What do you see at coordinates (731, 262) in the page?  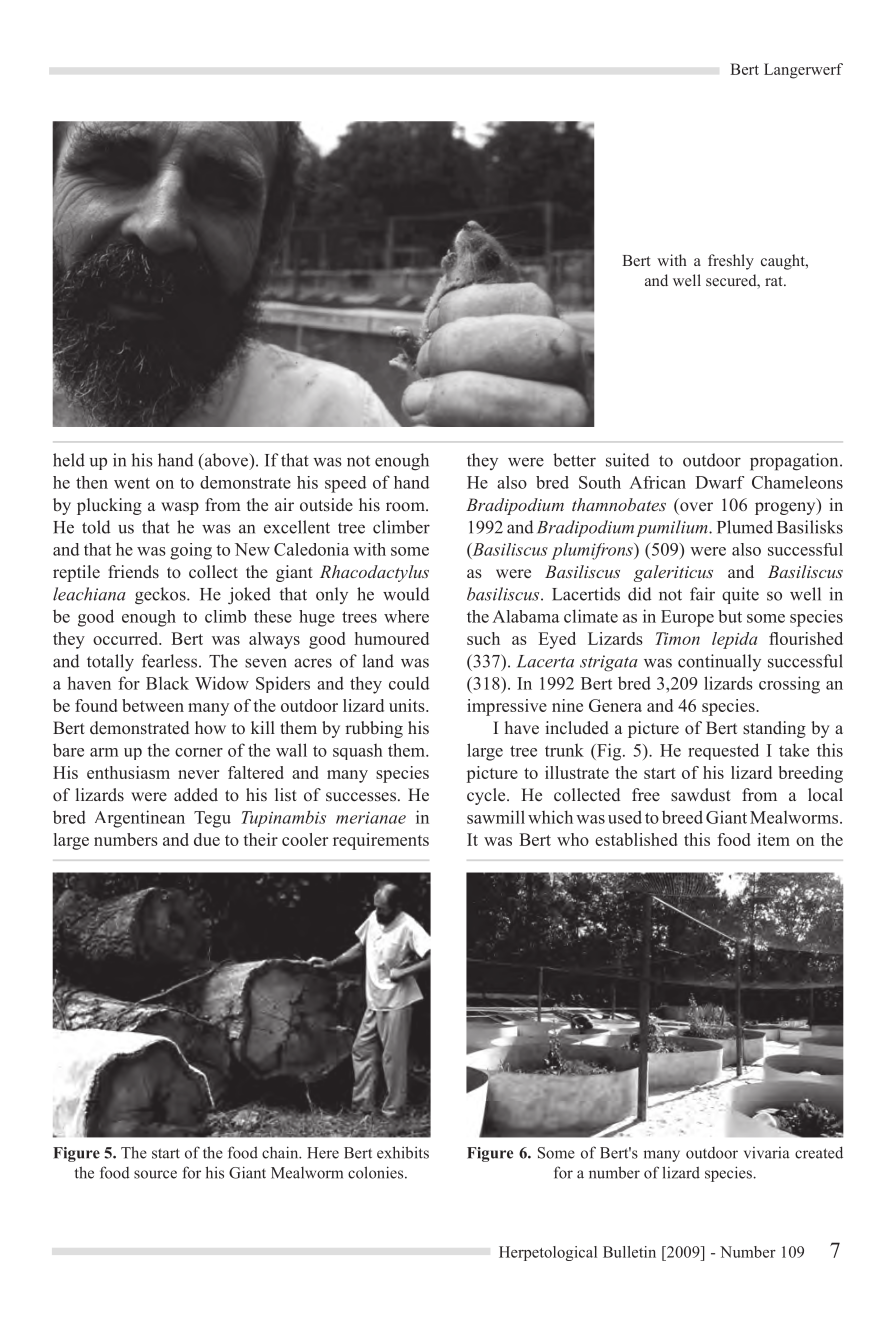 I see `freshly` at bounding box center [731, 262].
